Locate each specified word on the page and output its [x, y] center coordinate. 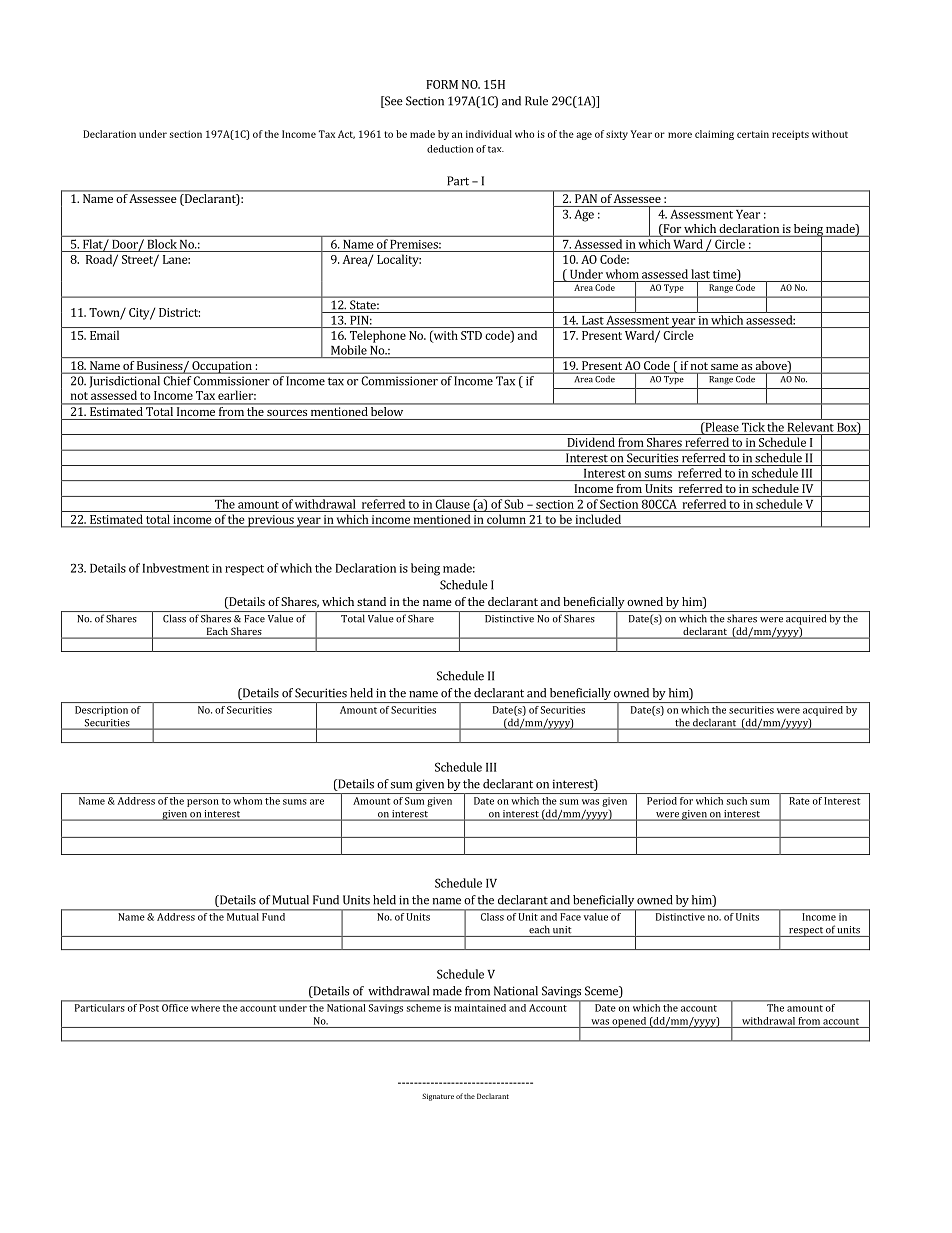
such [737, 801]
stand [371, 601]
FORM [442, 84]
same [724, 367]
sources [287, 413]
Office [175, 1008]
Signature [438, 1097]
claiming [714, 135]
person [203, 803]
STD [471, 335]
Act [346, 134]
